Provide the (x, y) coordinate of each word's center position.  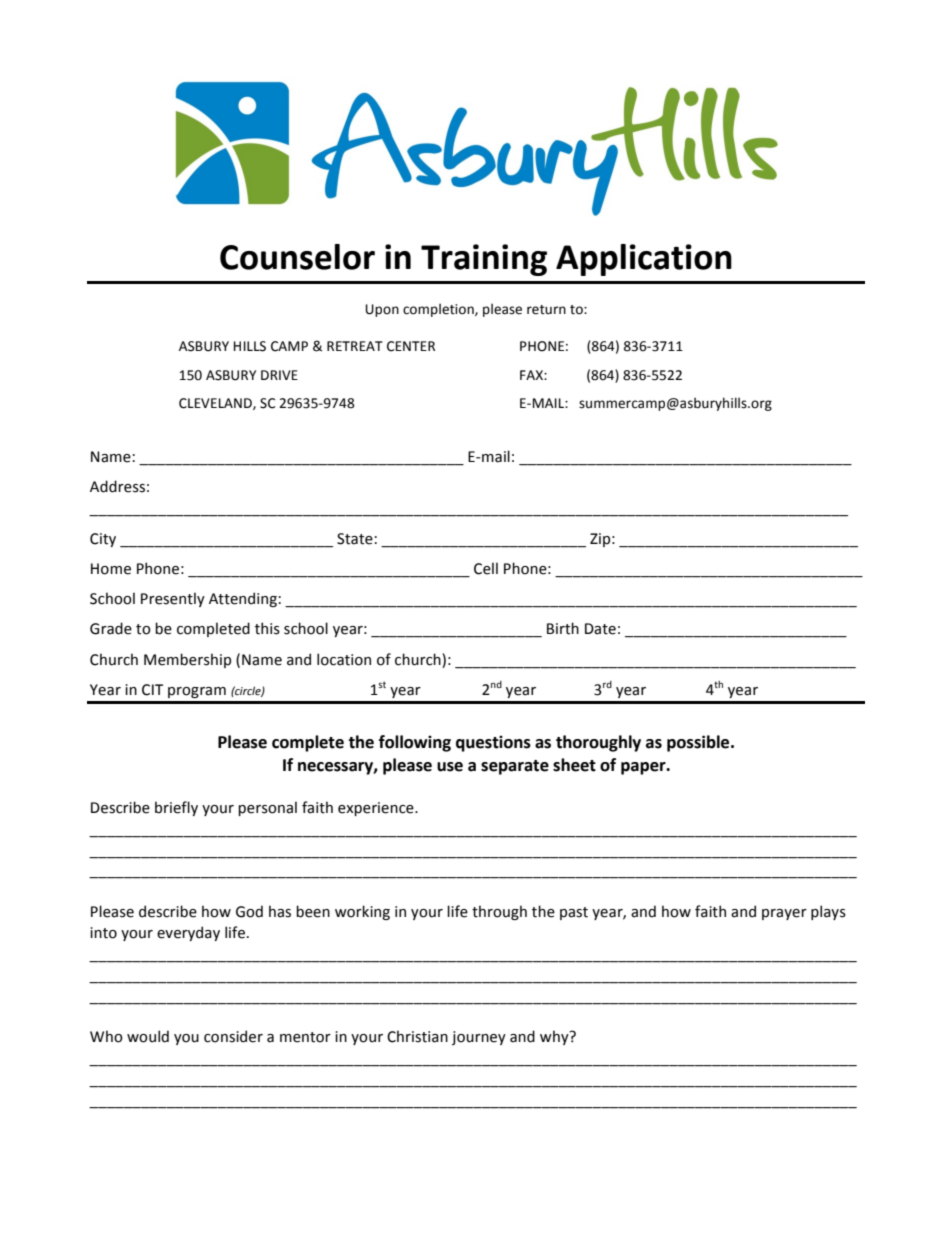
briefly (176, 808)
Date (600, 629)
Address (117, 486)
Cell (486, 568)
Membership (187, 660)
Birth (563, 628)
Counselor (297, 257)
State (355, 539)
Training (484, 260)
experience (377, 809)
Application (644, 260)
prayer (784, 914)
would (148, 1036)
